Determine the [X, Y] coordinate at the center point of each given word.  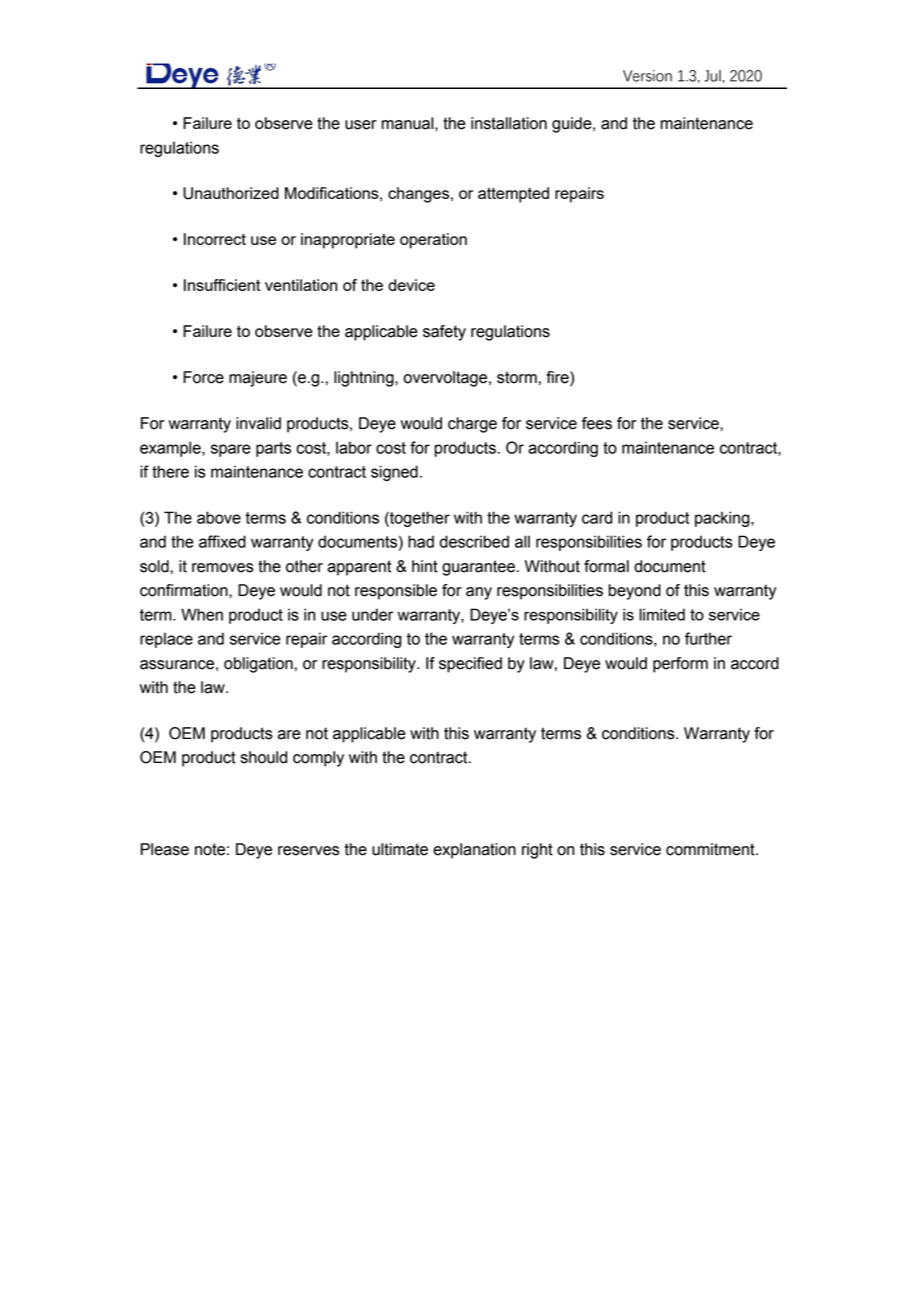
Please [165, 849]
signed [394, 473]
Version [647, 76]
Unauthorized [231, 193]
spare [231, 450]
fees [597, 423]
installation [509, 123]
